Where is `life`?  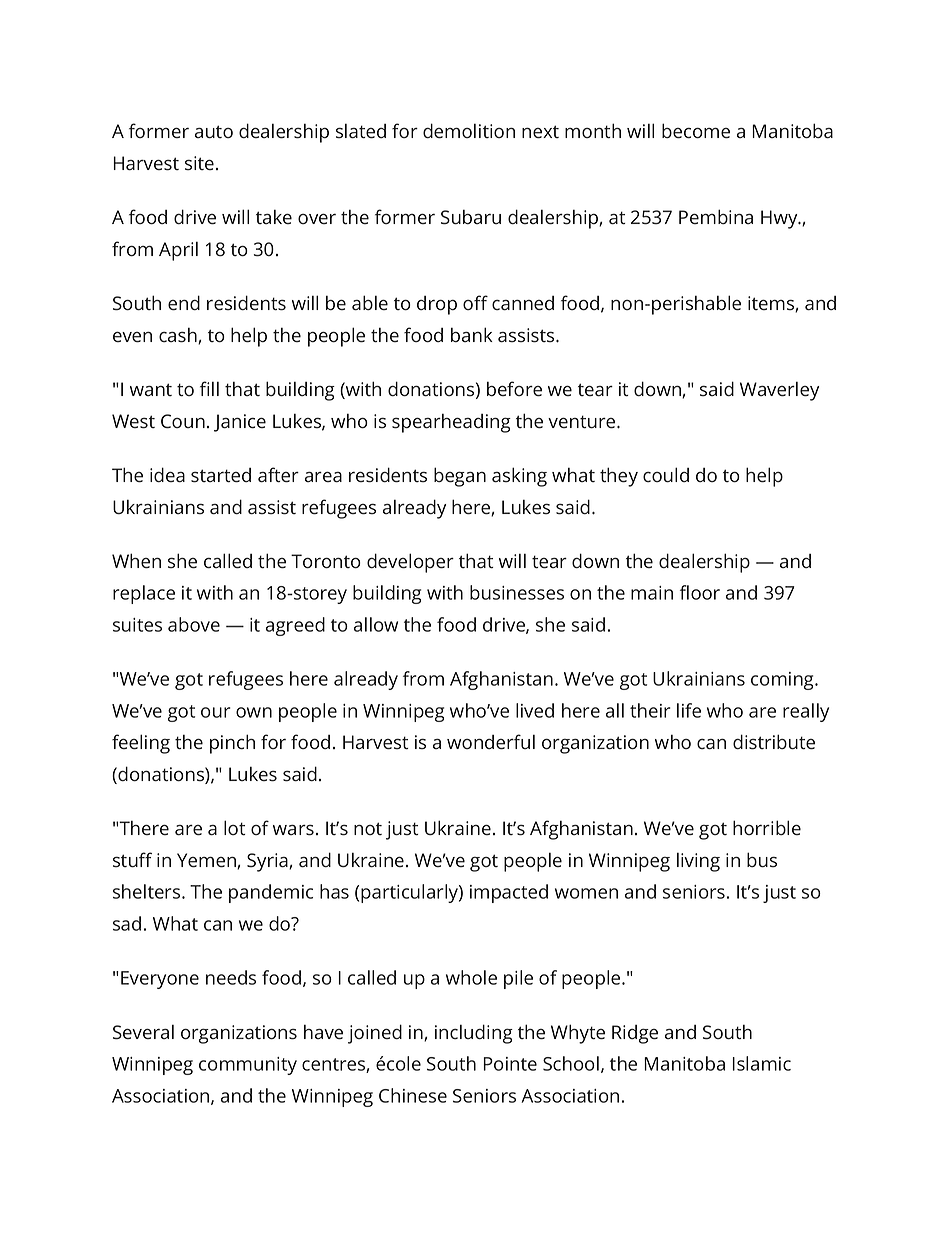 life is located at coordinates (689, 710).
